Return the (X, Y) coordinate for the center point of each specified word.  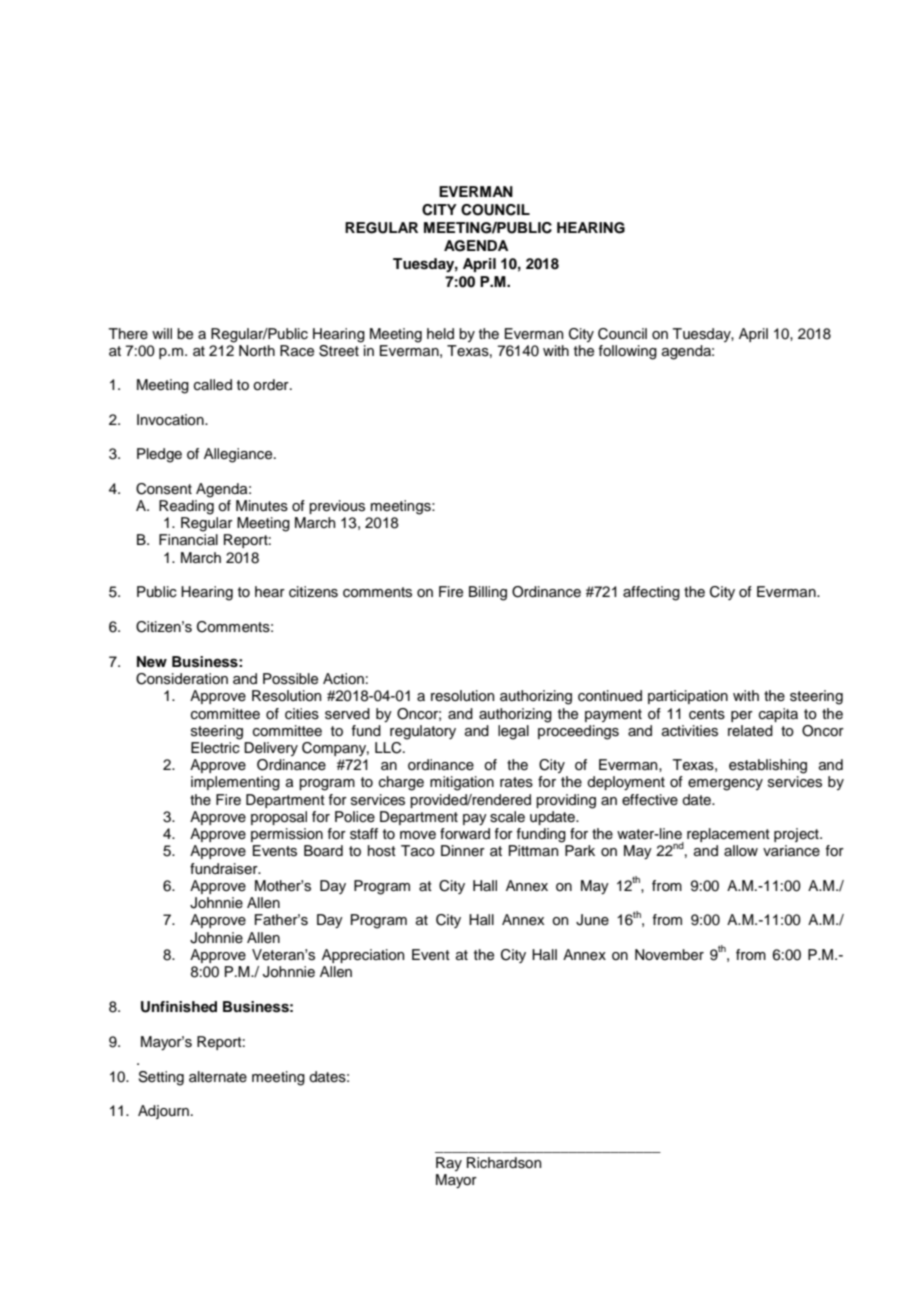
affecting (651, 593)
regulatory (423, 732)
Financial (188, 539)
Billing (488, 593)
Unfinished (179, 1007)
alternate (218, 1077)
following (628, 352)
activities (690, 731)
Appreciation (363, 956)
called (213, 385)
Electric (215, 748)
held (440, 334)
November (669, 955)
